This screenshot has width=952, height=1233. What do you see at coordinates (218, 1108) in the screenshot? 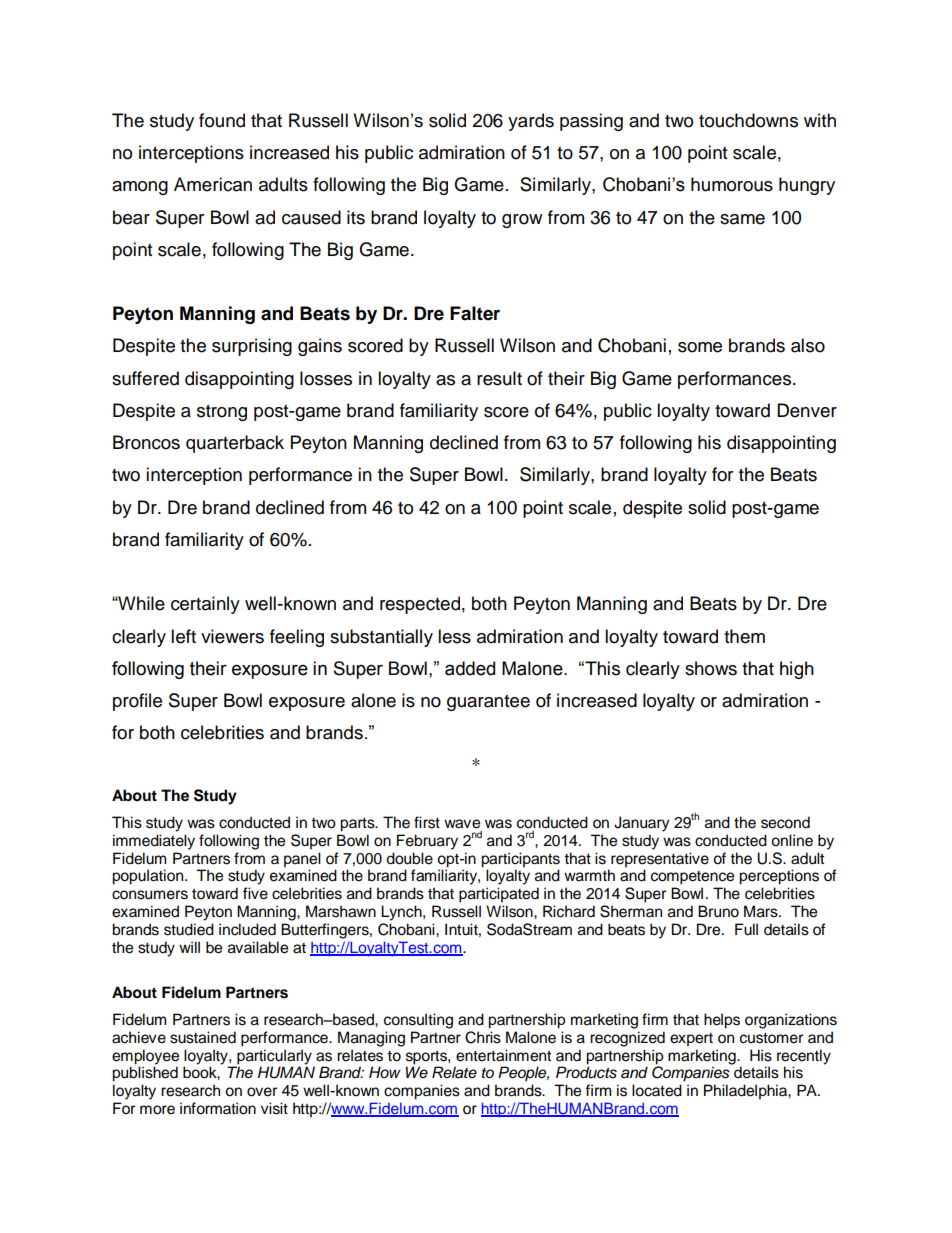
I see `information` at bounding box center [218, 1108].
